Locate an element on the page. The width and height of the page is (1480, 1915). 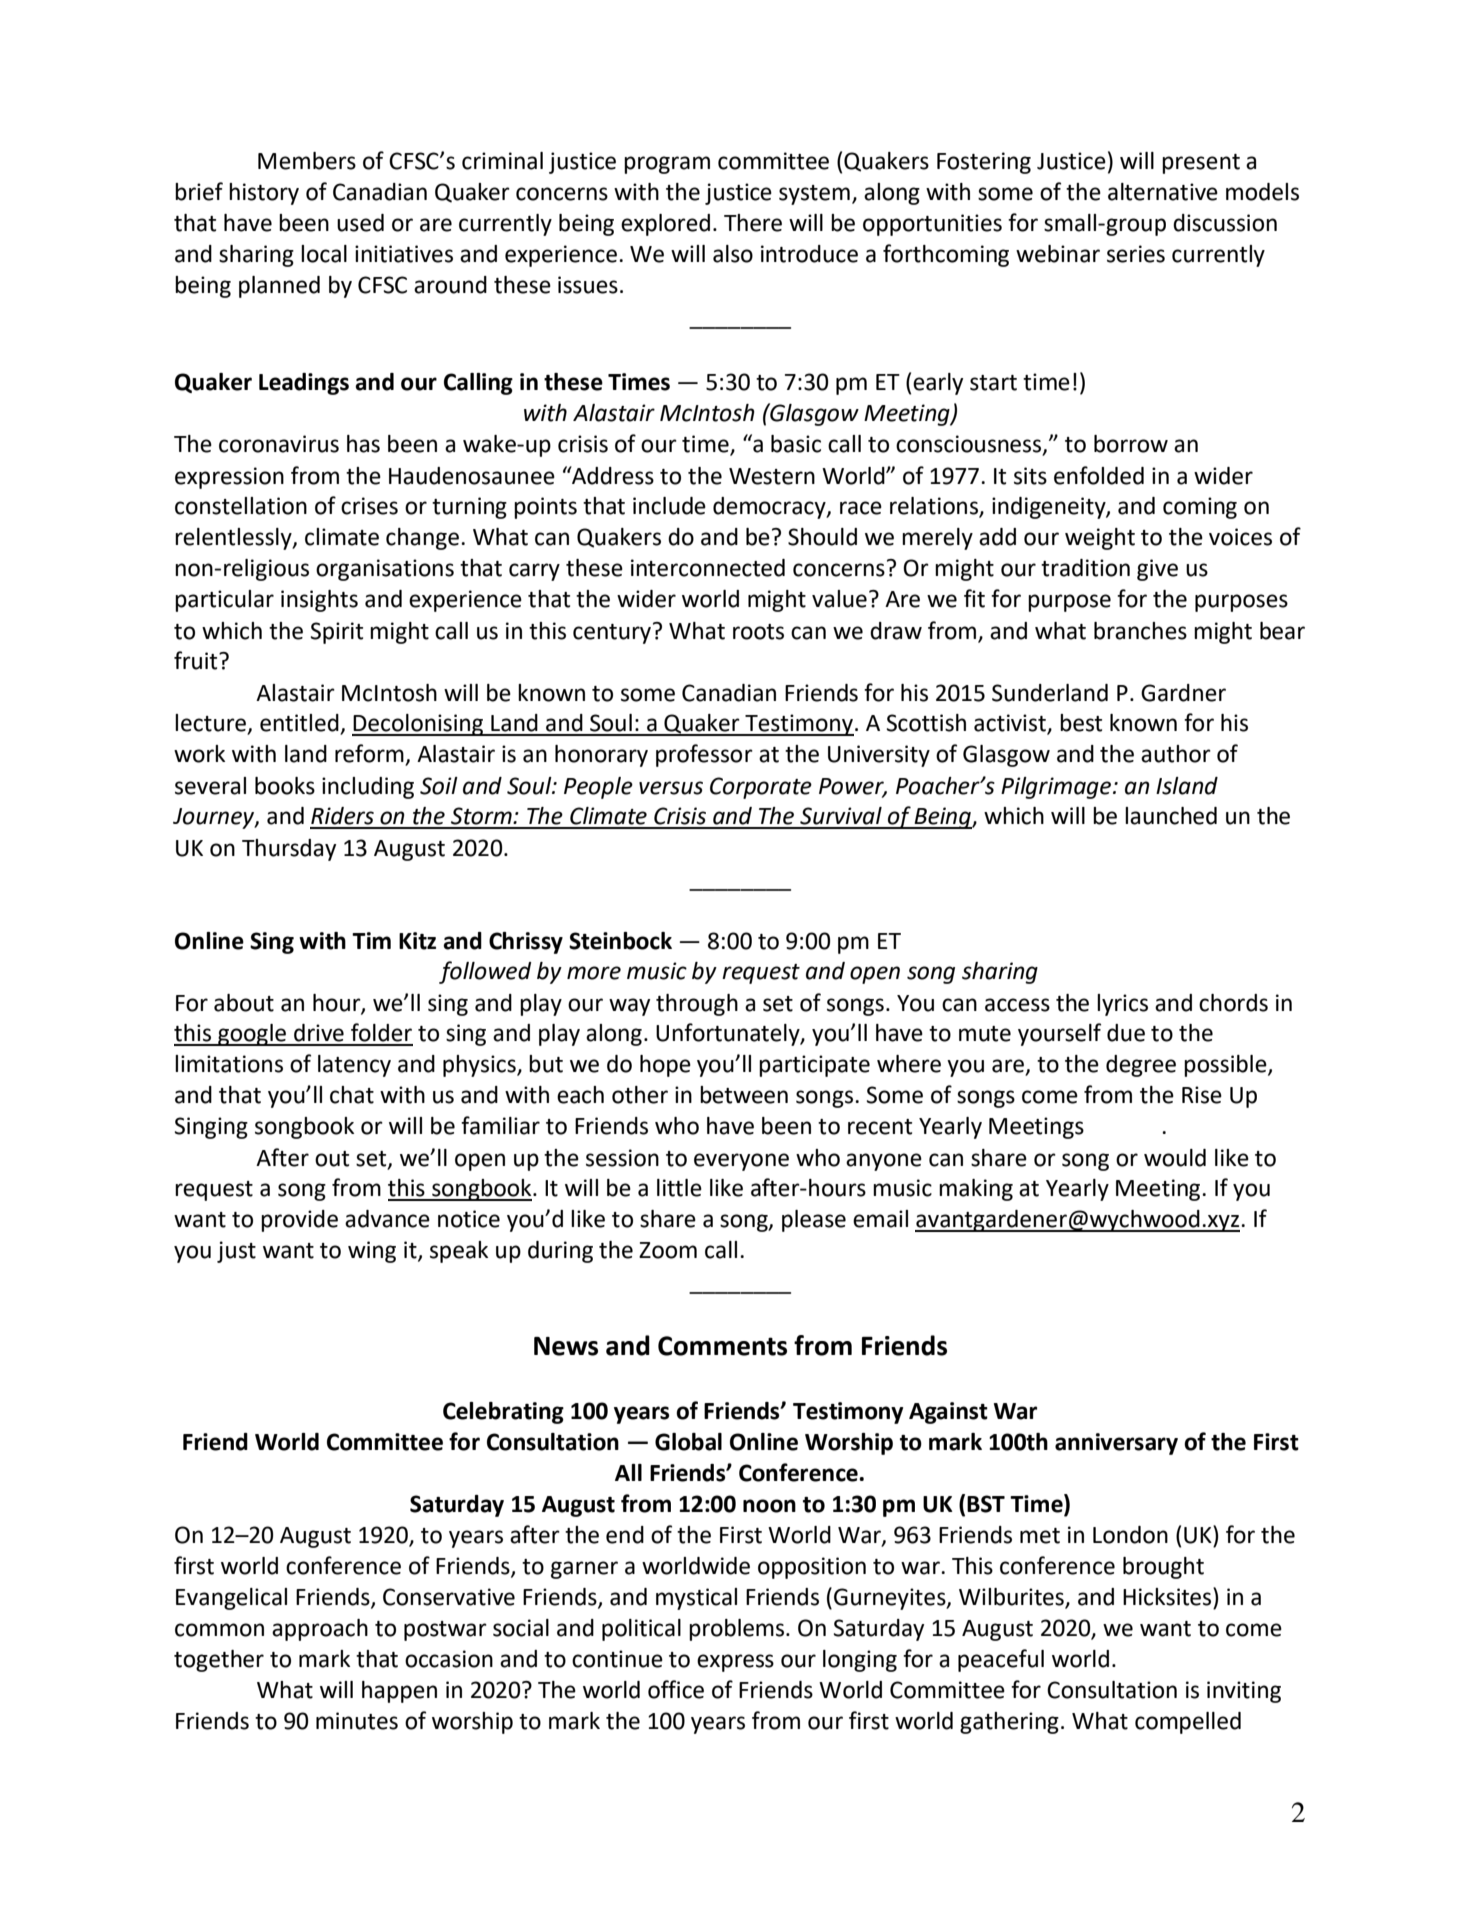
anniversary is located at coordinates (1116, 1444).
